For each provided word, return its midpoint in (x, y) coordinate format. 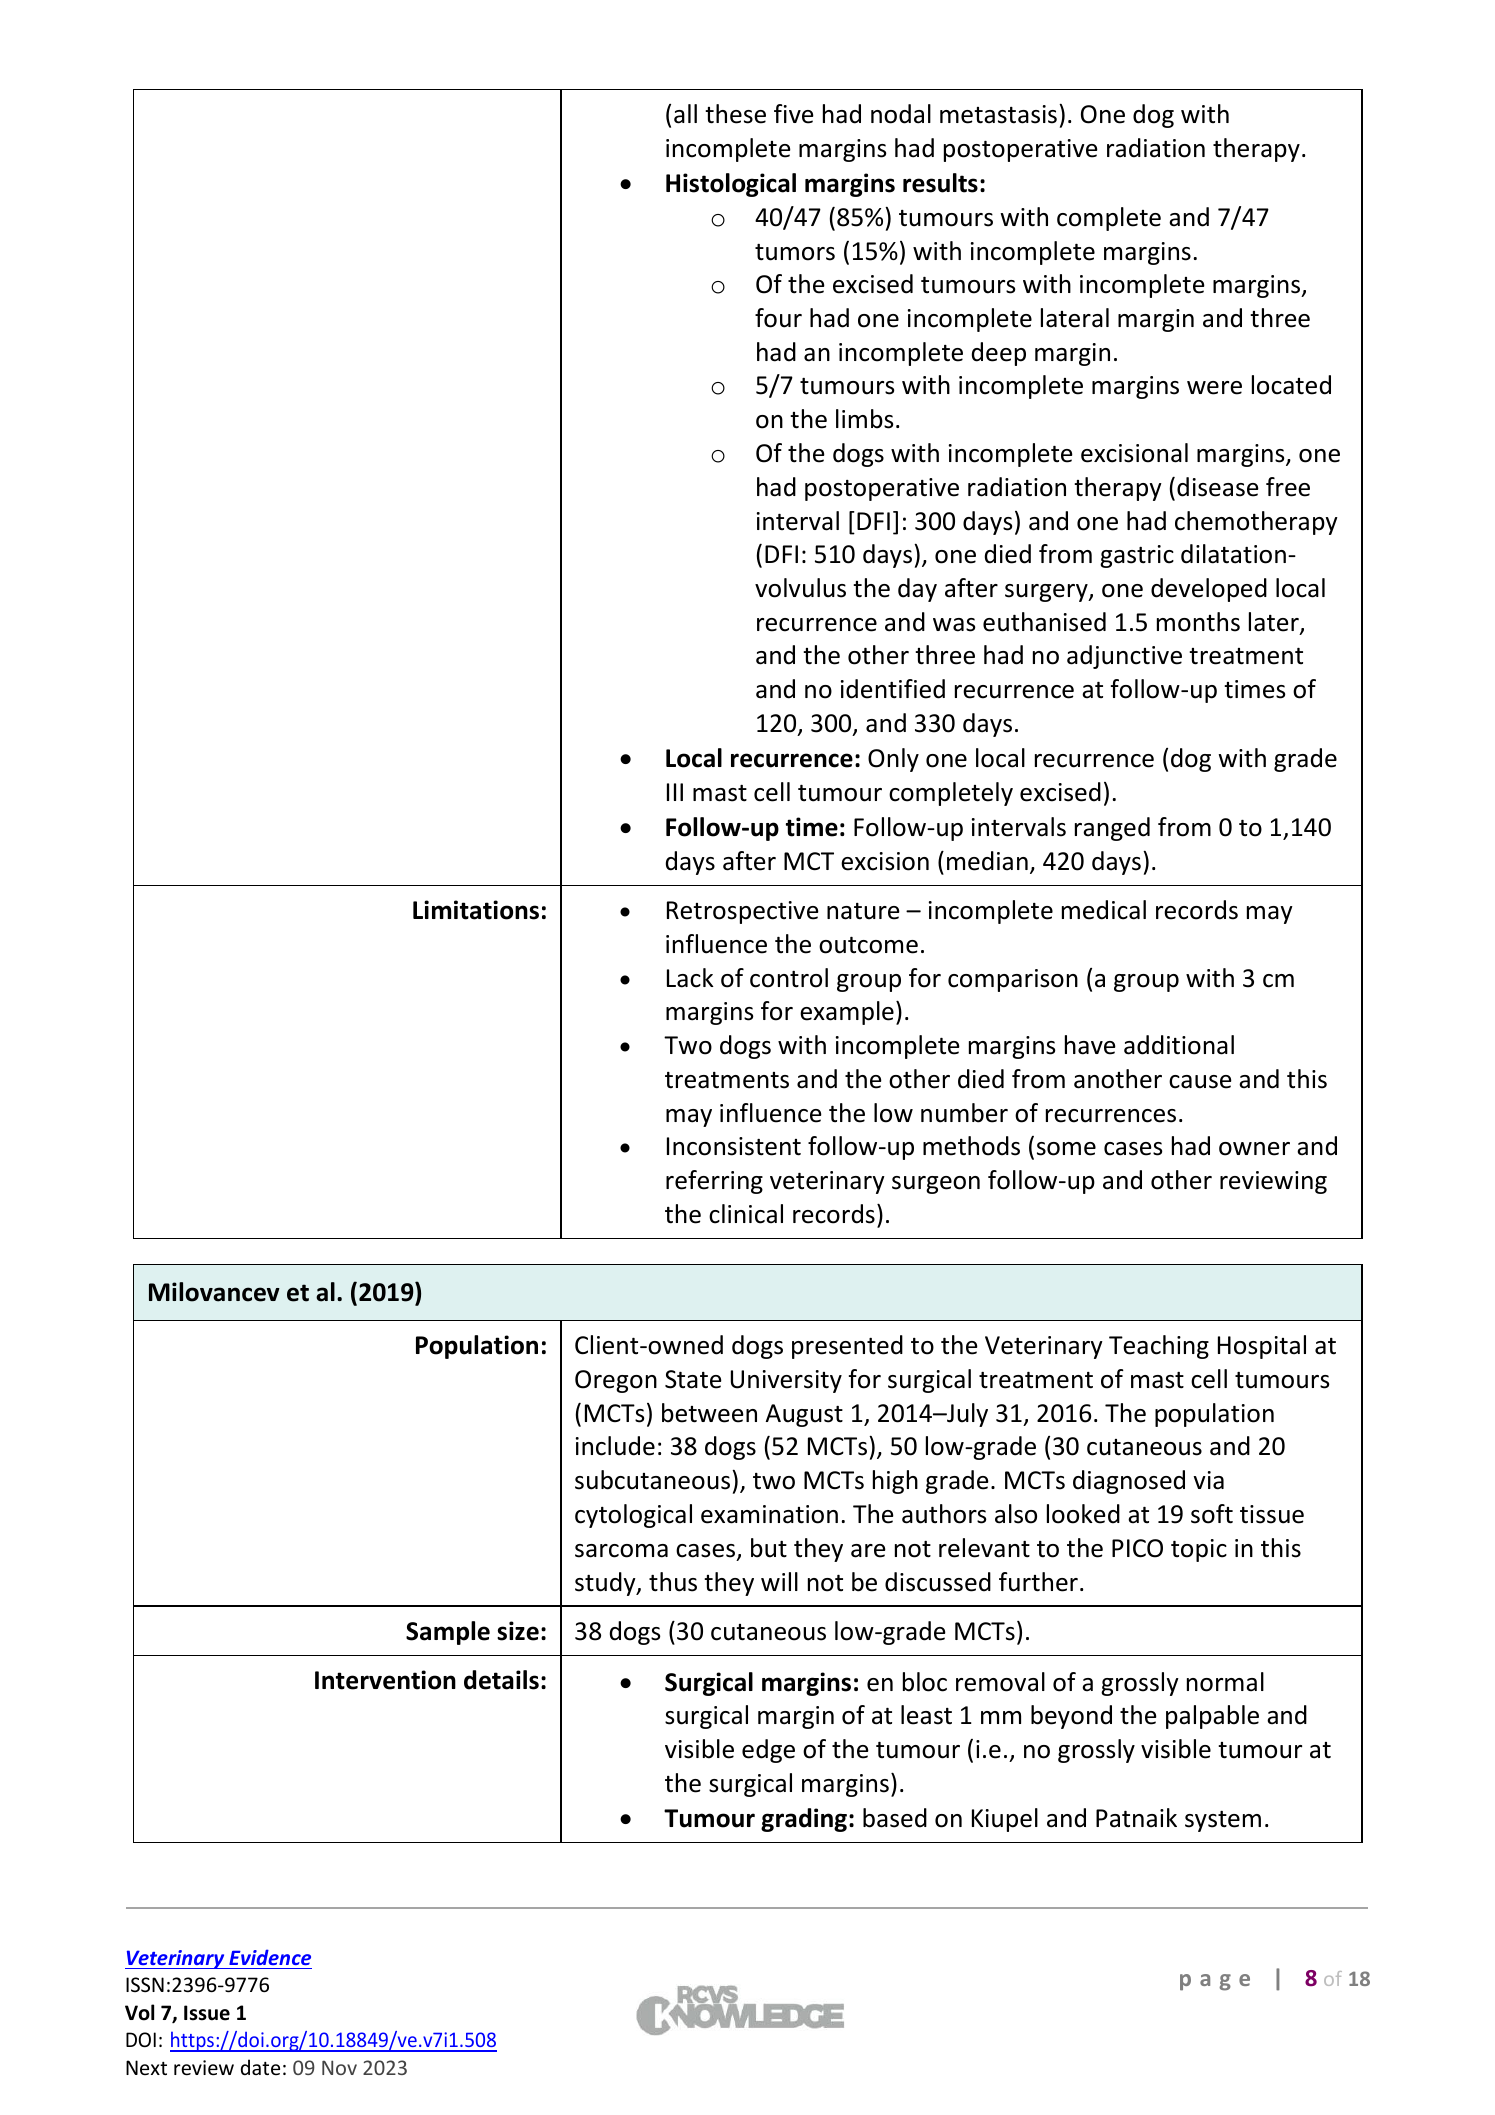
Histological (731, 185)
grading (805, 1820)
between (709, 1413)
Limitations (476, 910)
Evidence (270, 1957)
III (675, 792)
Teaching (1159, 1347)
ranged (1112, 829)
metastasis (998, 114)
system (1223, 1821)
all (685, 114)
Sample (448, 1633)
